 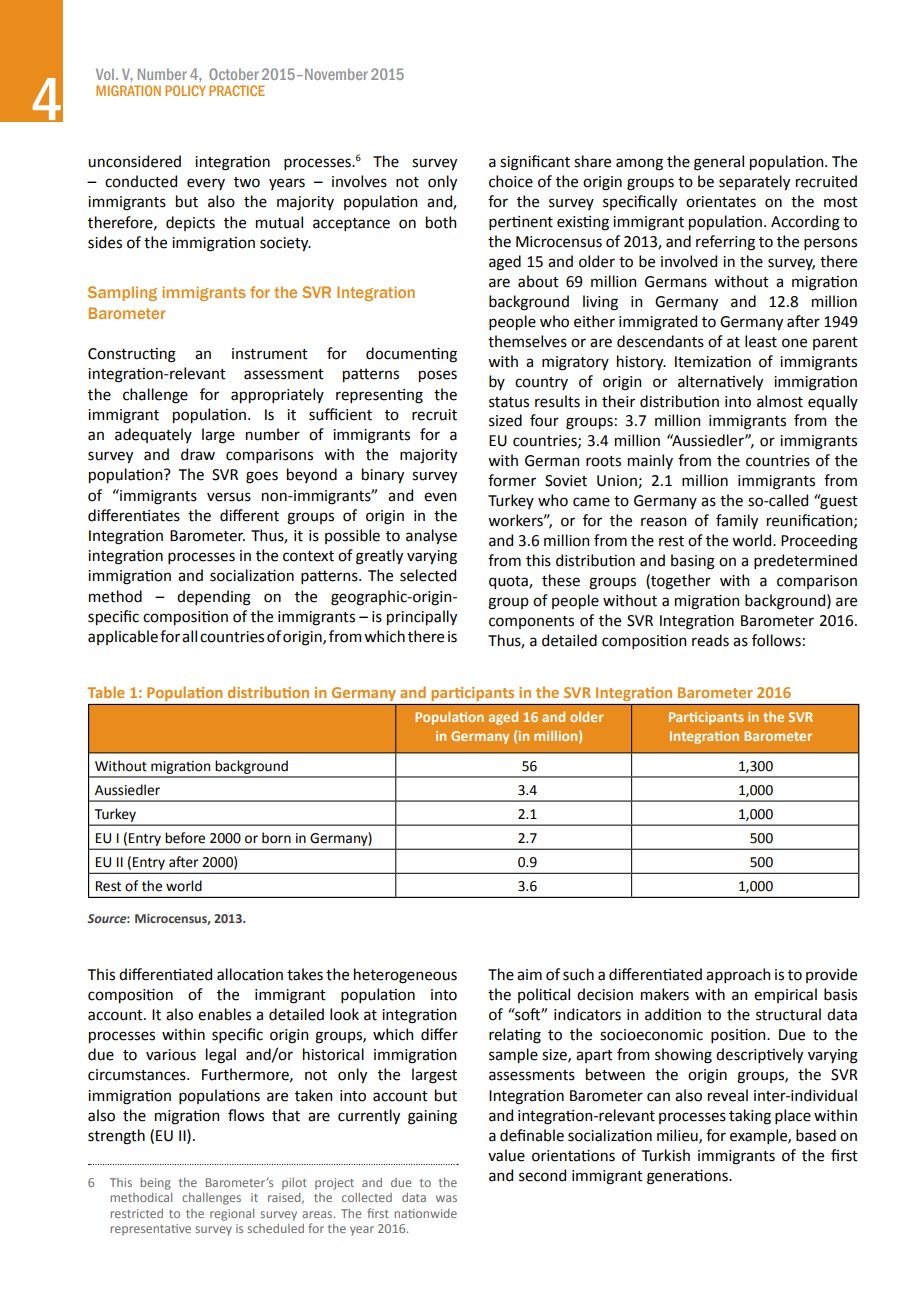 I want to click on significant, so click(x=535, y=163).
